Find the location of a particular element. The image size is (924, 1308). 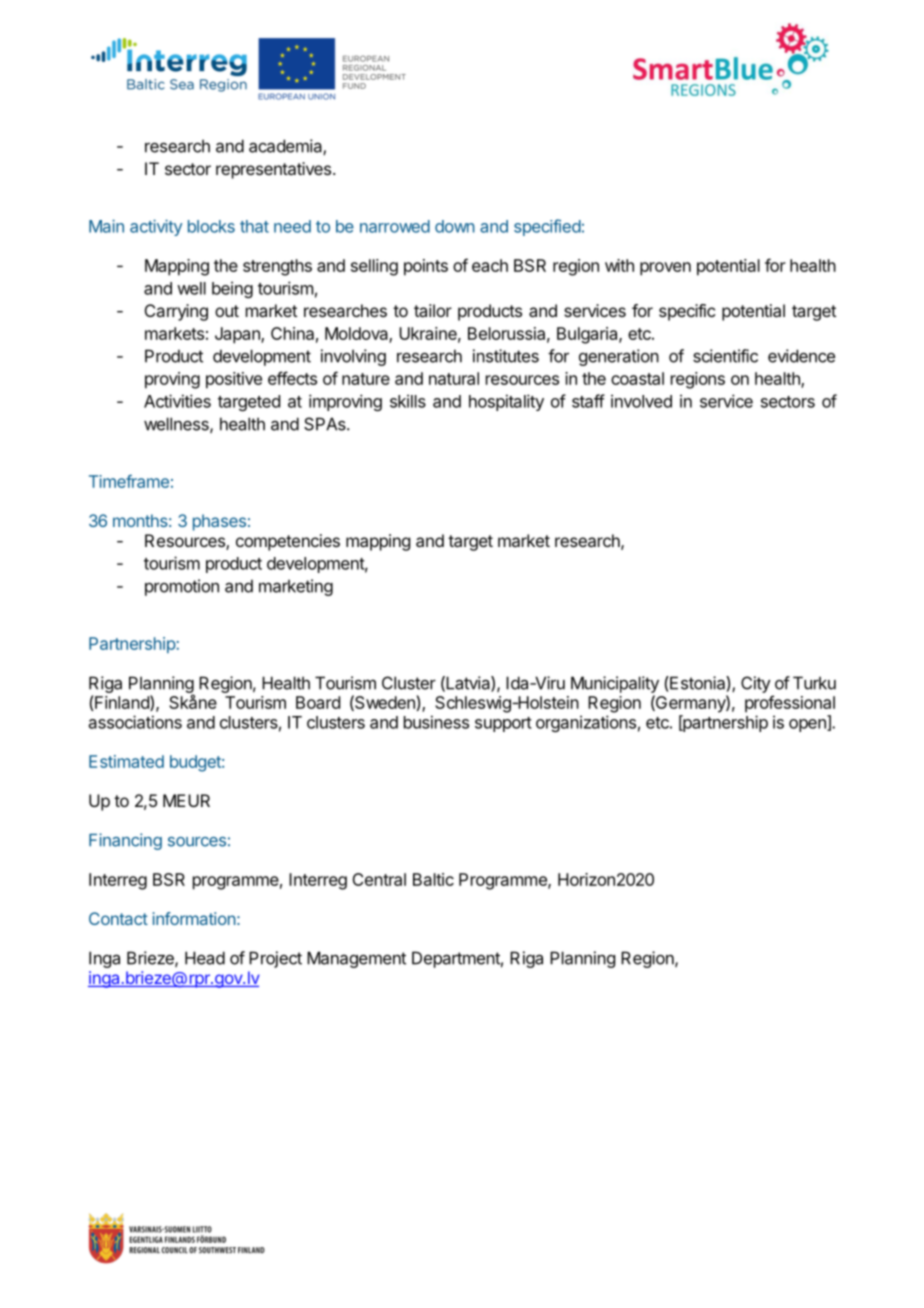

down is located at coordinates (455, 226).
